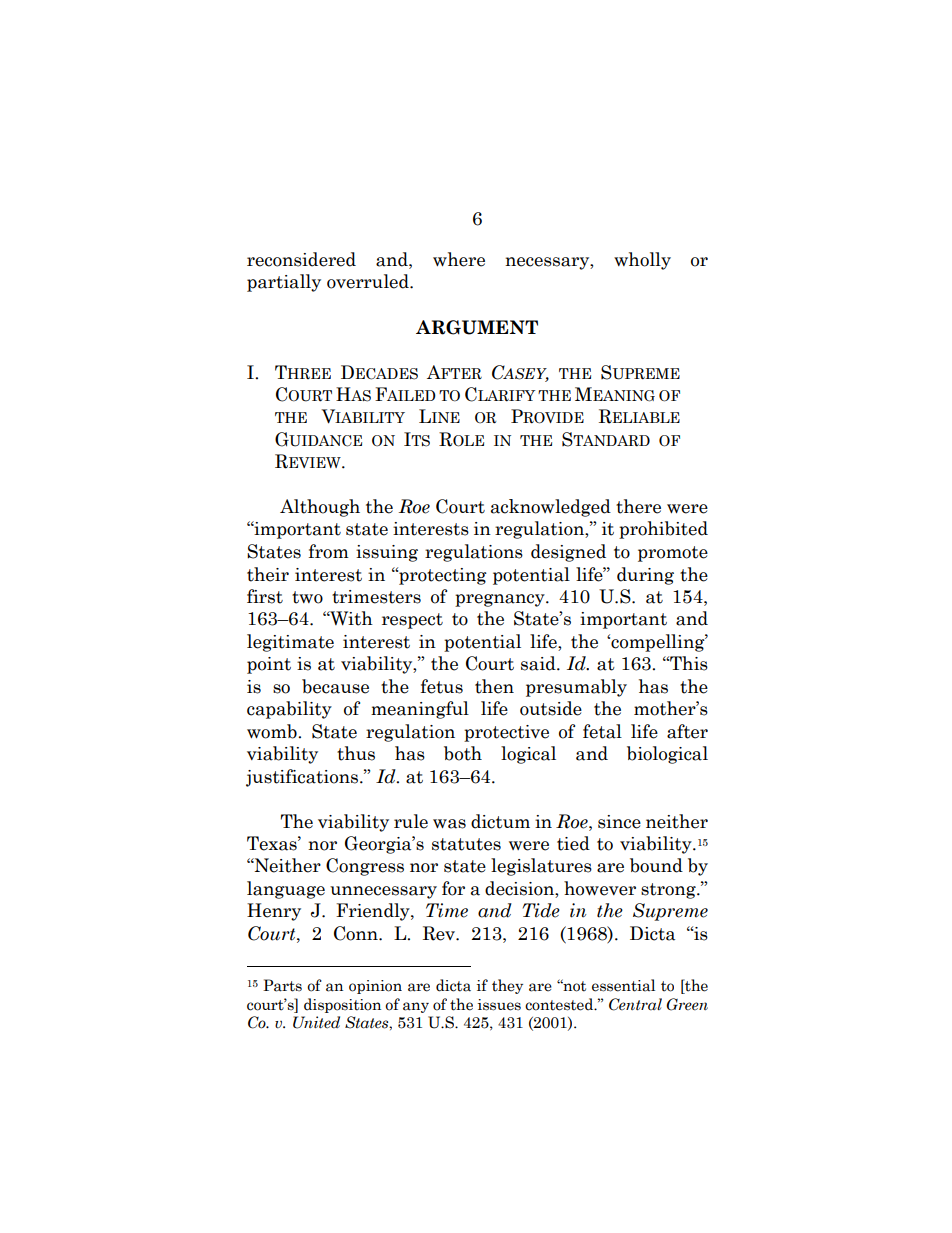  Describe the element at coordinates (316, 1022) in the image. I see `United` at that location.
